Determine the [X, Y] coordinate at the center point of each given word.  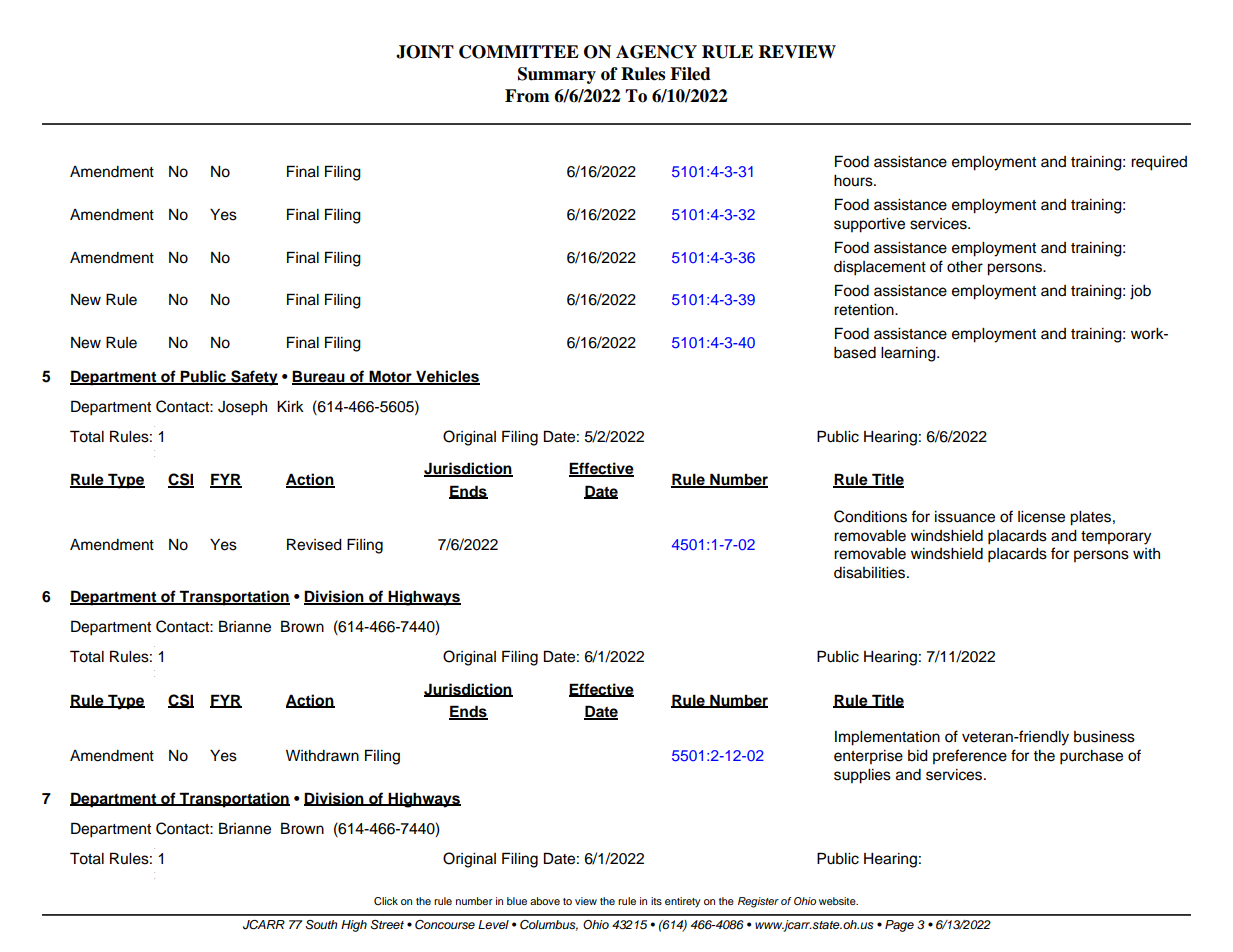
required [1159, 163]
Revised [314, 544]
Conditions [870, 516]
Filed [690, 74]
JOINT [425, 52]
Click [386, 901]
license [1041, 517]
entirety [683, 902]
